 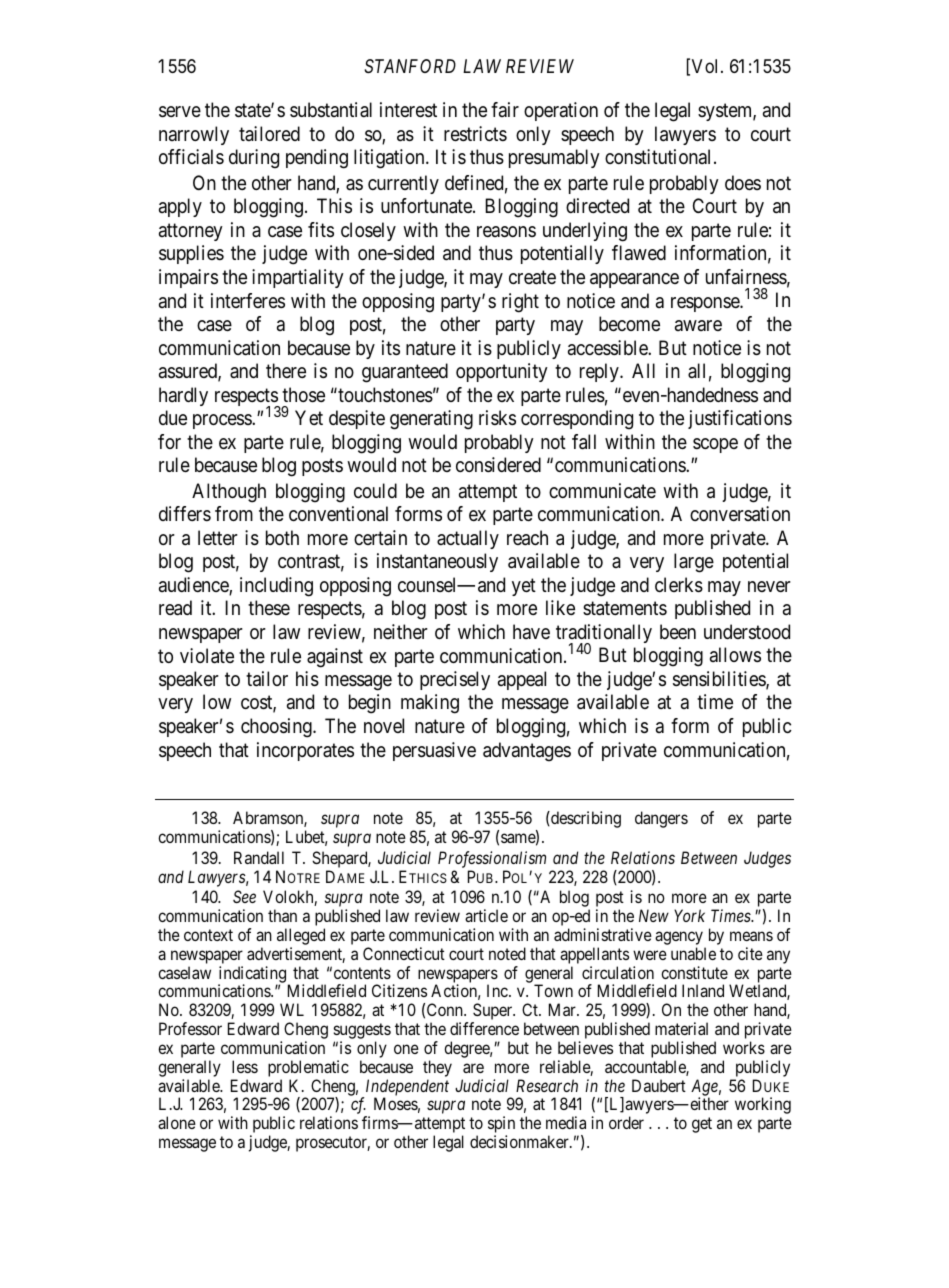 What do you see at coordinates (286, 370) in the screenshot?
I see `there` at bounding box center [286, 370].
